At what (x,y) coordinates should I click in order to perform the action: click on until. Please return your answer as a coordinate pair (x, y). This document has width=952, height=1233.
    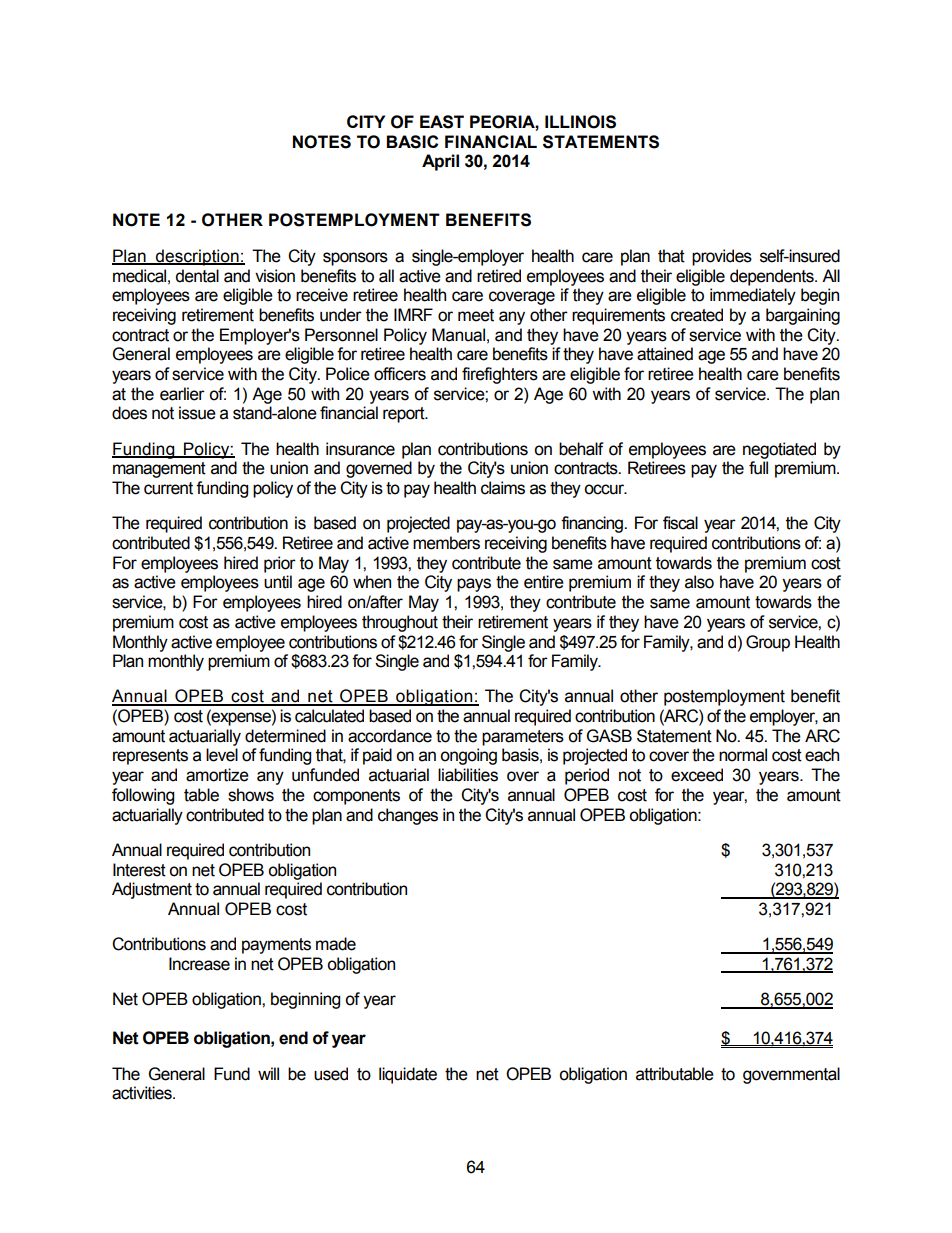
    Looking at the image, I should click on (278, 582).
